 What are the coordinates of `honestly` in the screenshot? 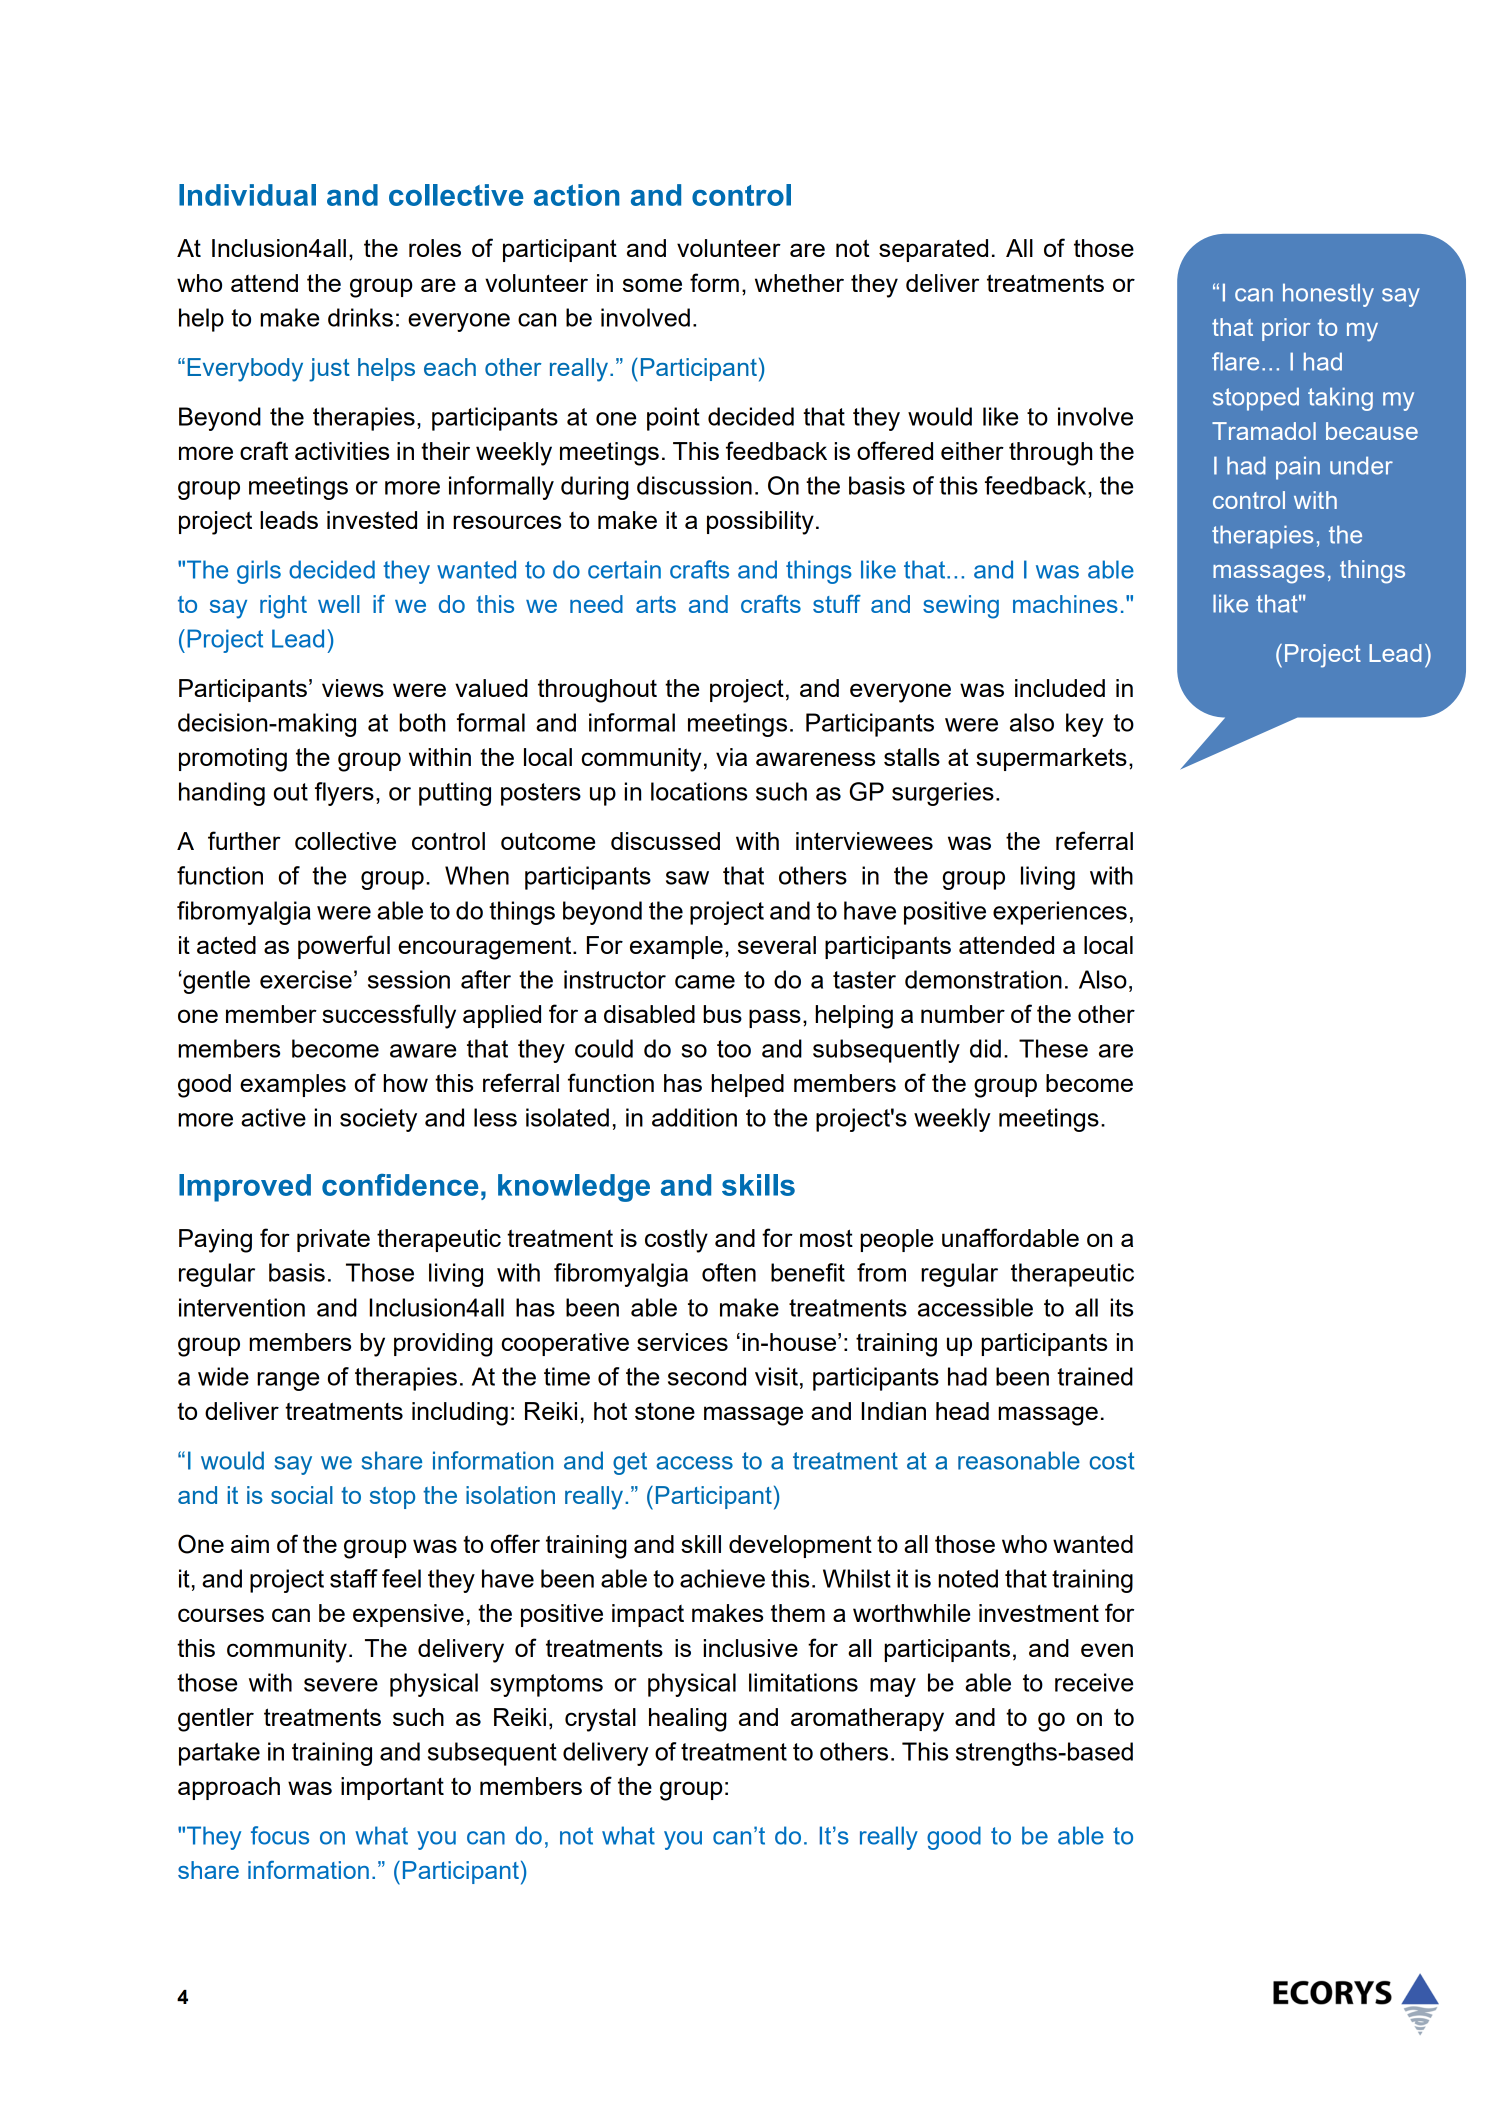 It's located at (1328, 295).
